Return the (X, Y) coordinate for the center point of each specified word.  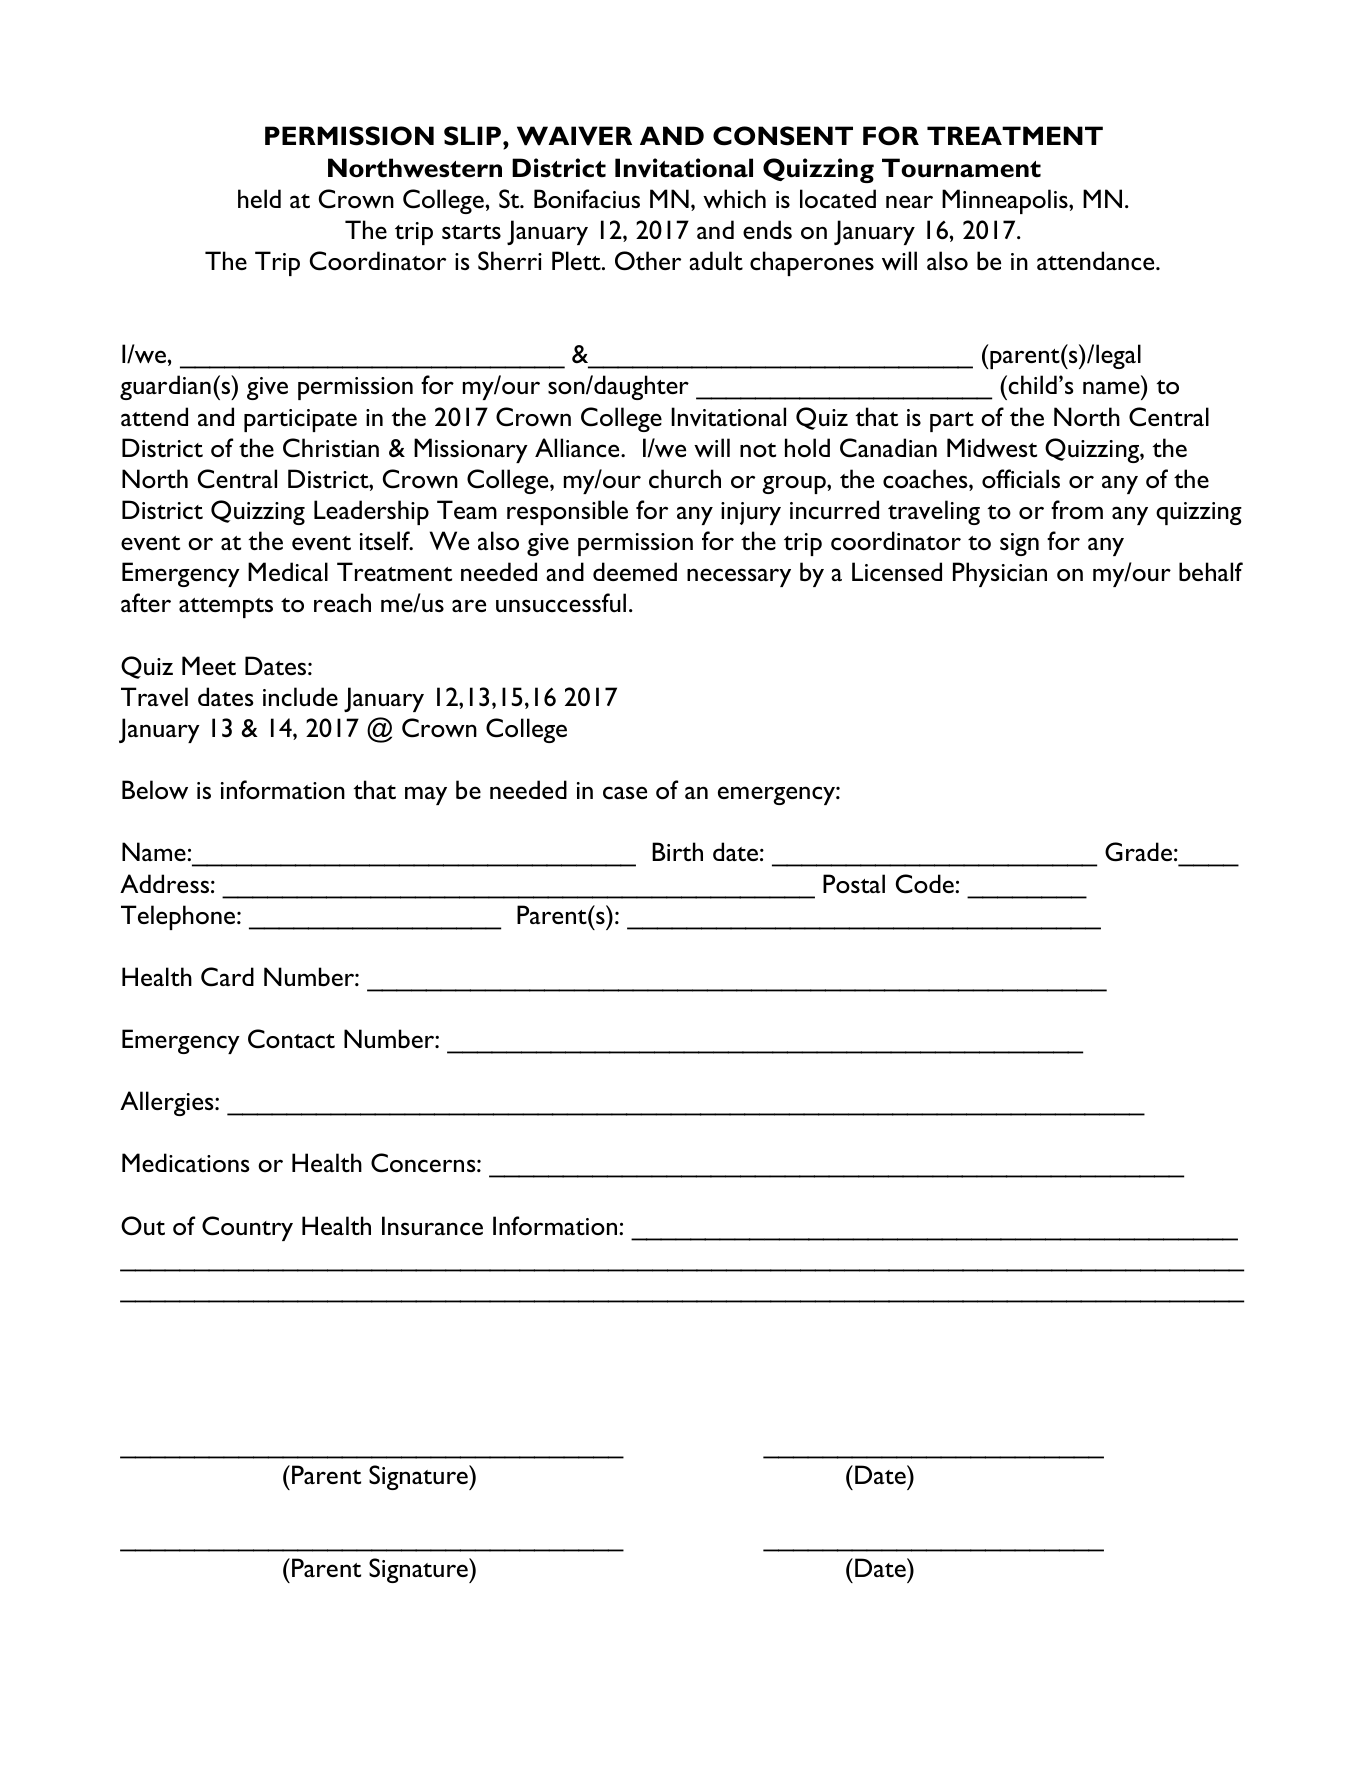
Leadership (371, 512)
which (734, 199)
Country (247, 1228)
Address (164, 883)
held (259, 198)
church (685, 479)
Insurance (432, 1226)
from (1077, 509)
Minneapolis (1006, 201)
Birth (677, 851)
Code (926, 884)
